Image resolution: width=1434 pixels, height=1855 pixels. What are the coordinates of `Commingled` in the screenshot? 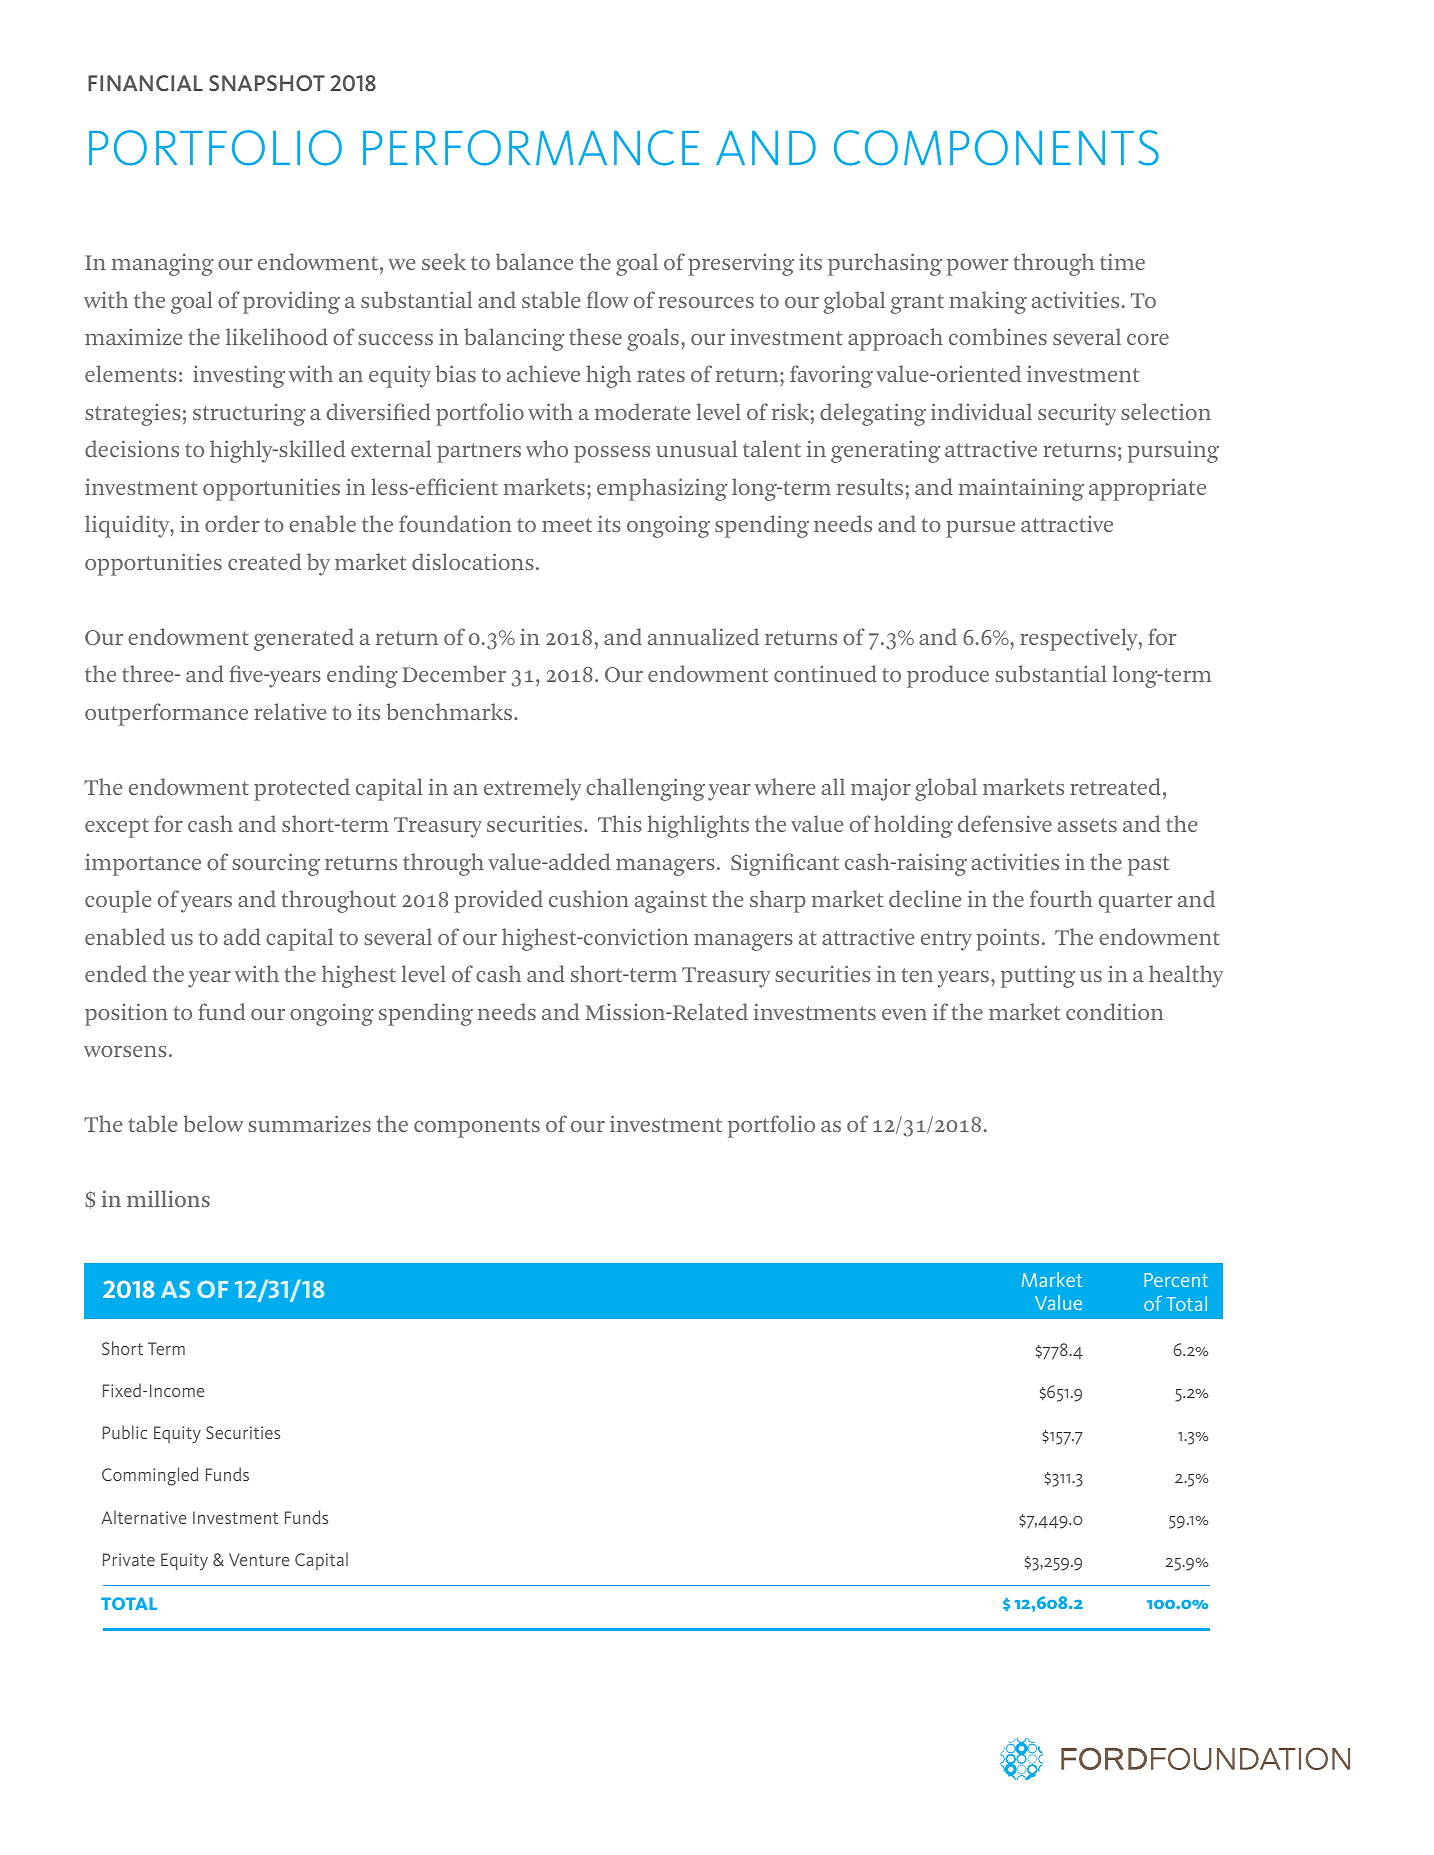 It's located at (150, 1476).
